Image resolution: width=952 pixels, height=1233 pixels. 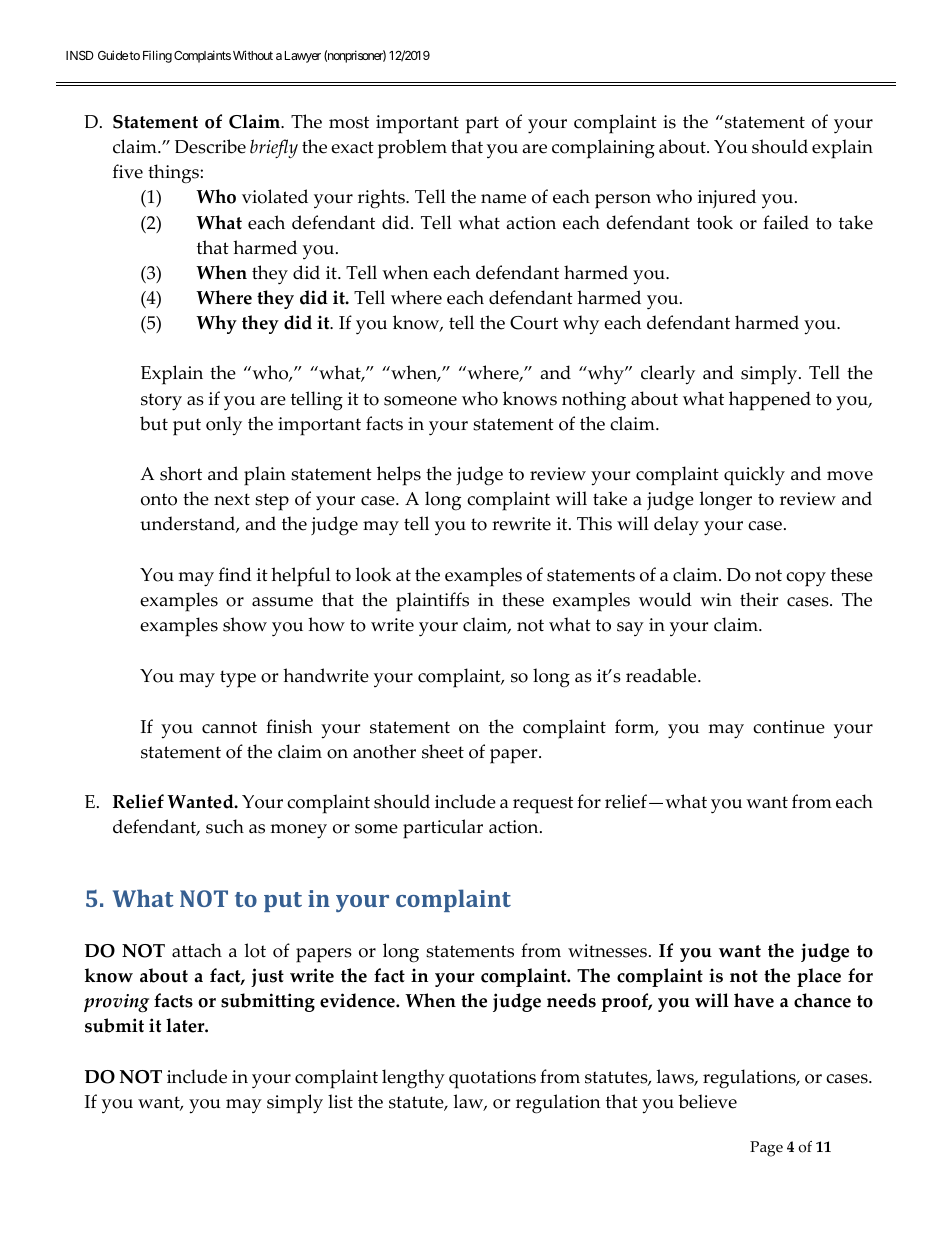 What do you see at coordinates (157, 56) in the document?
I see `Filing` at bounding box center [157, 56].
